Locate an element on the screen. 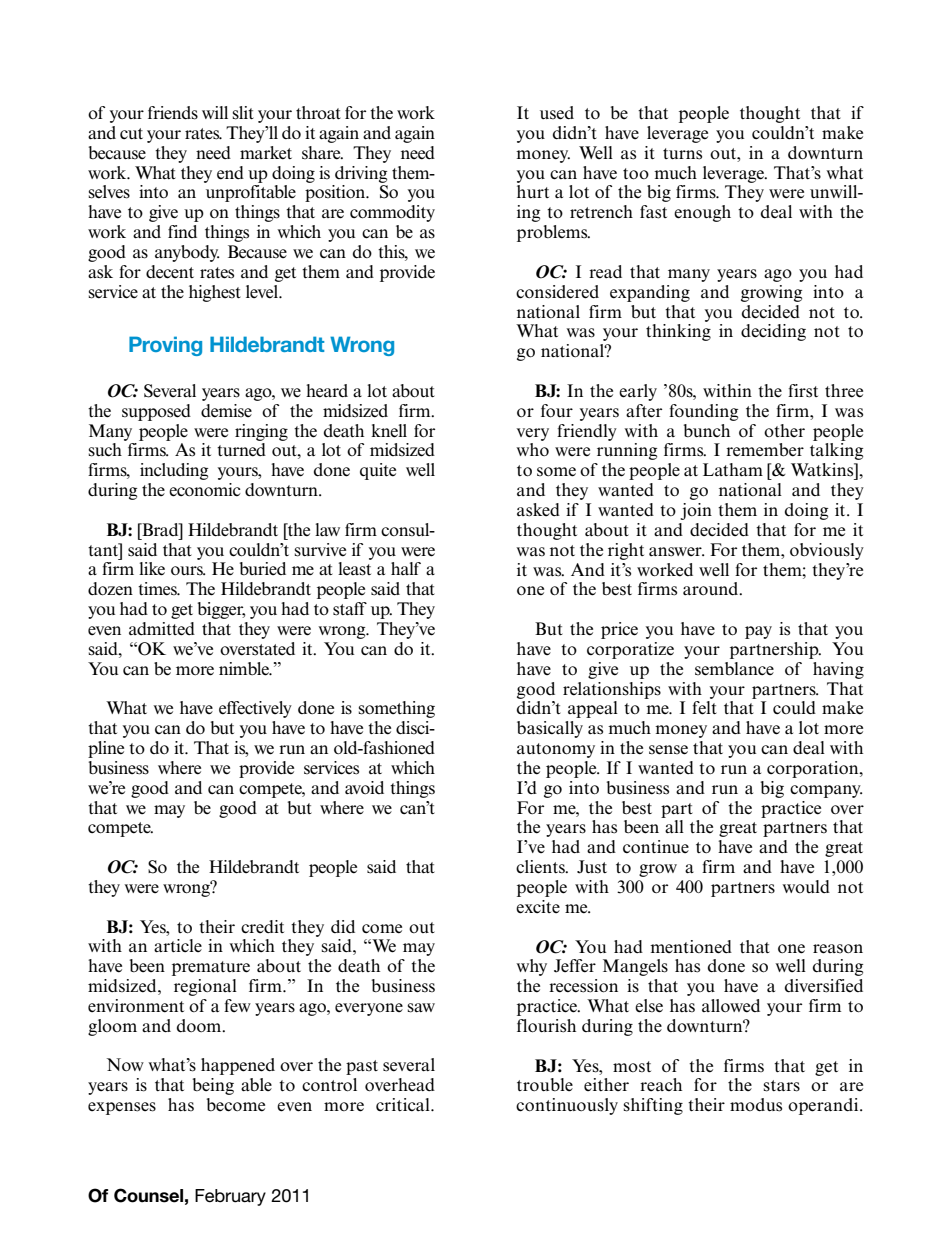 The height and width of the screenshot is (1250, 952). critical is located at coordinates (404, 1104).
